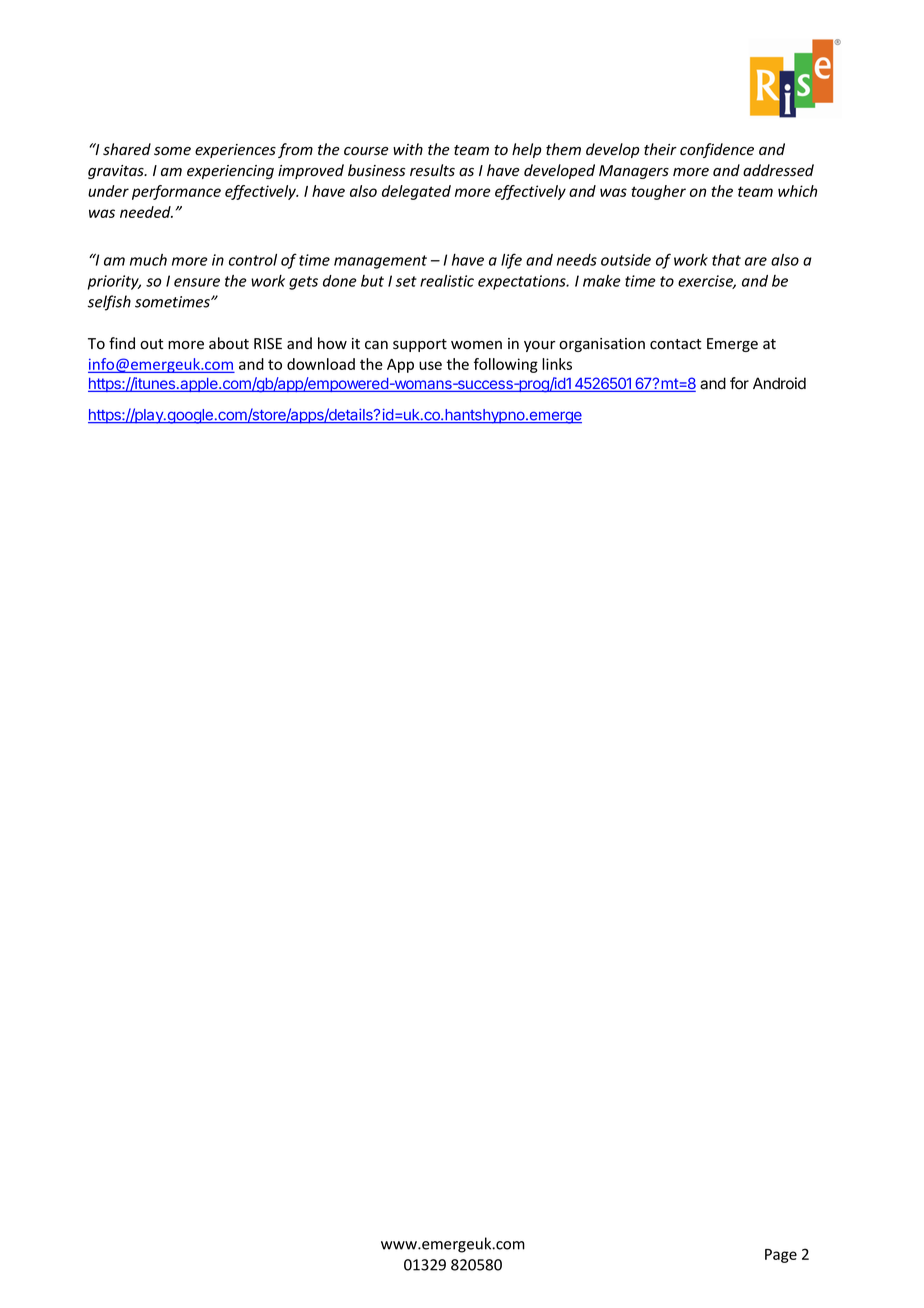  I want to click on about, so click(229, 343).
